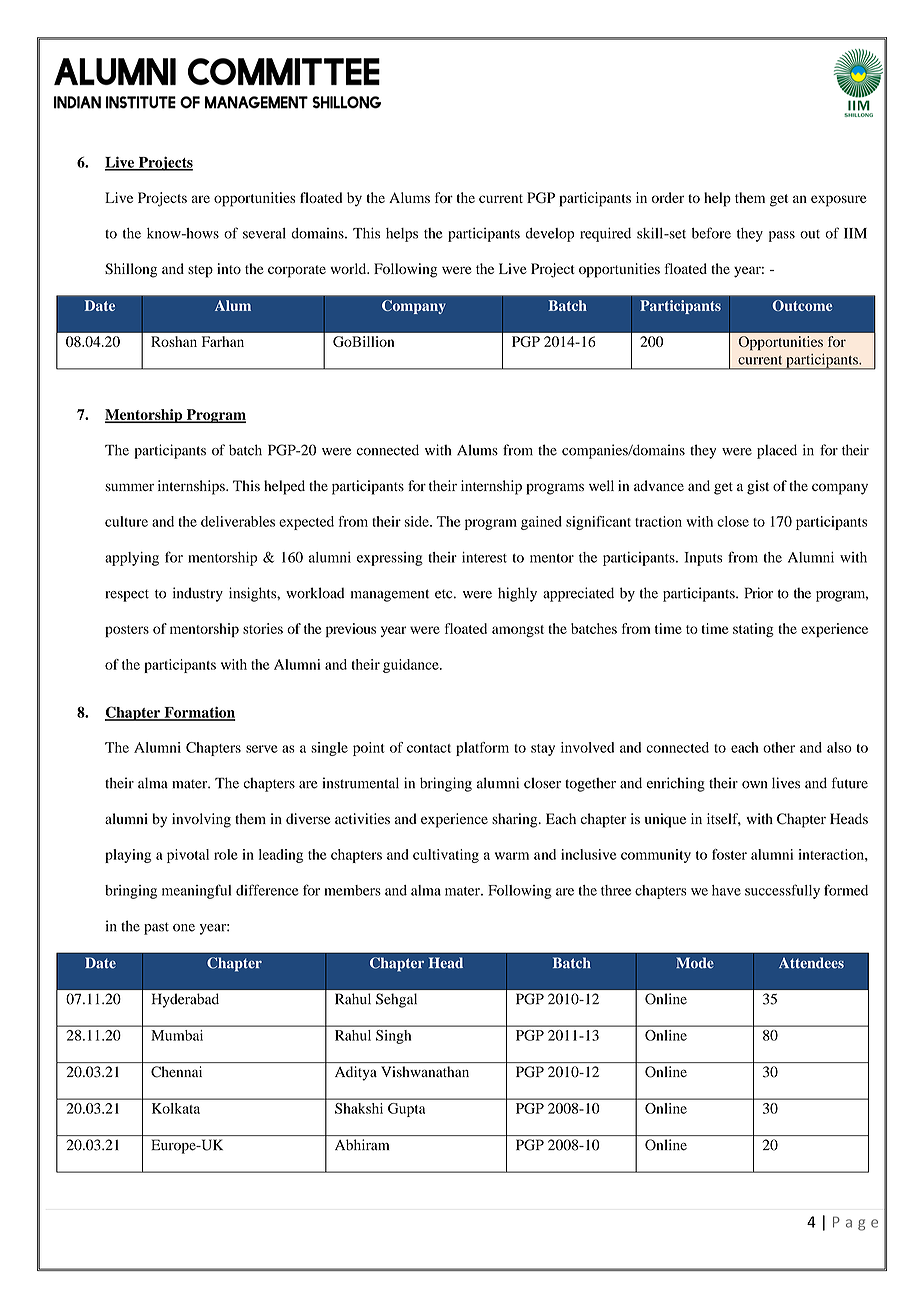 The width and height of the screenshot is (924, 1308). Describe the element at coordinates (782, 236) in the screenshot. I see `pass` at that location.
